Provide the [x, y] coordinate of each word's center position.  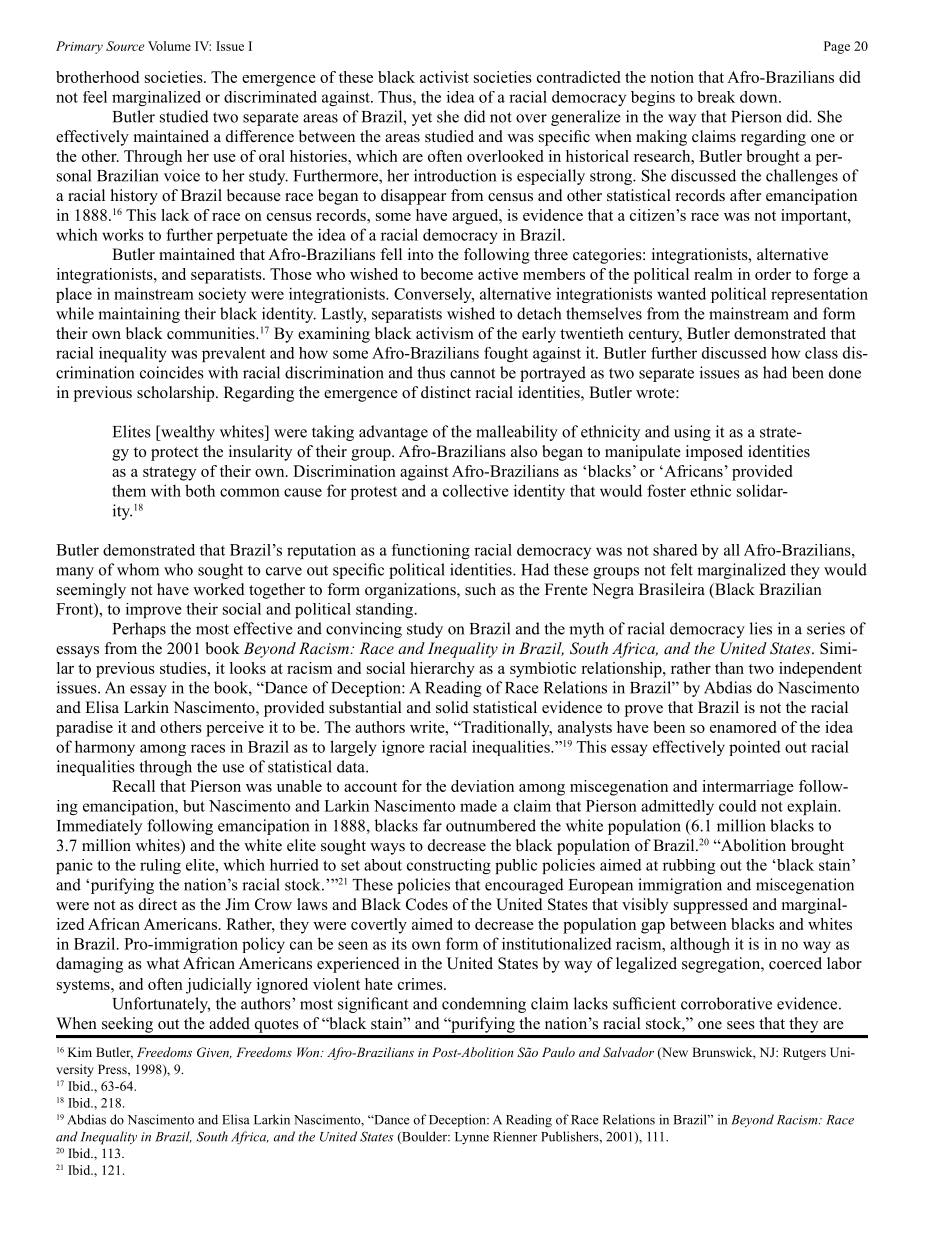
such [480, 589]
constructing [449, 866]
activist [444, 77]
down [760, 97]
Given [214, 1053]
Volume [169, 46]
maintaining [139, 315]
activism [445, 333]
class [821, 353]
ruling [160, 866]
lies [761, 628]
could [738, 806]
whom [138, 569]
